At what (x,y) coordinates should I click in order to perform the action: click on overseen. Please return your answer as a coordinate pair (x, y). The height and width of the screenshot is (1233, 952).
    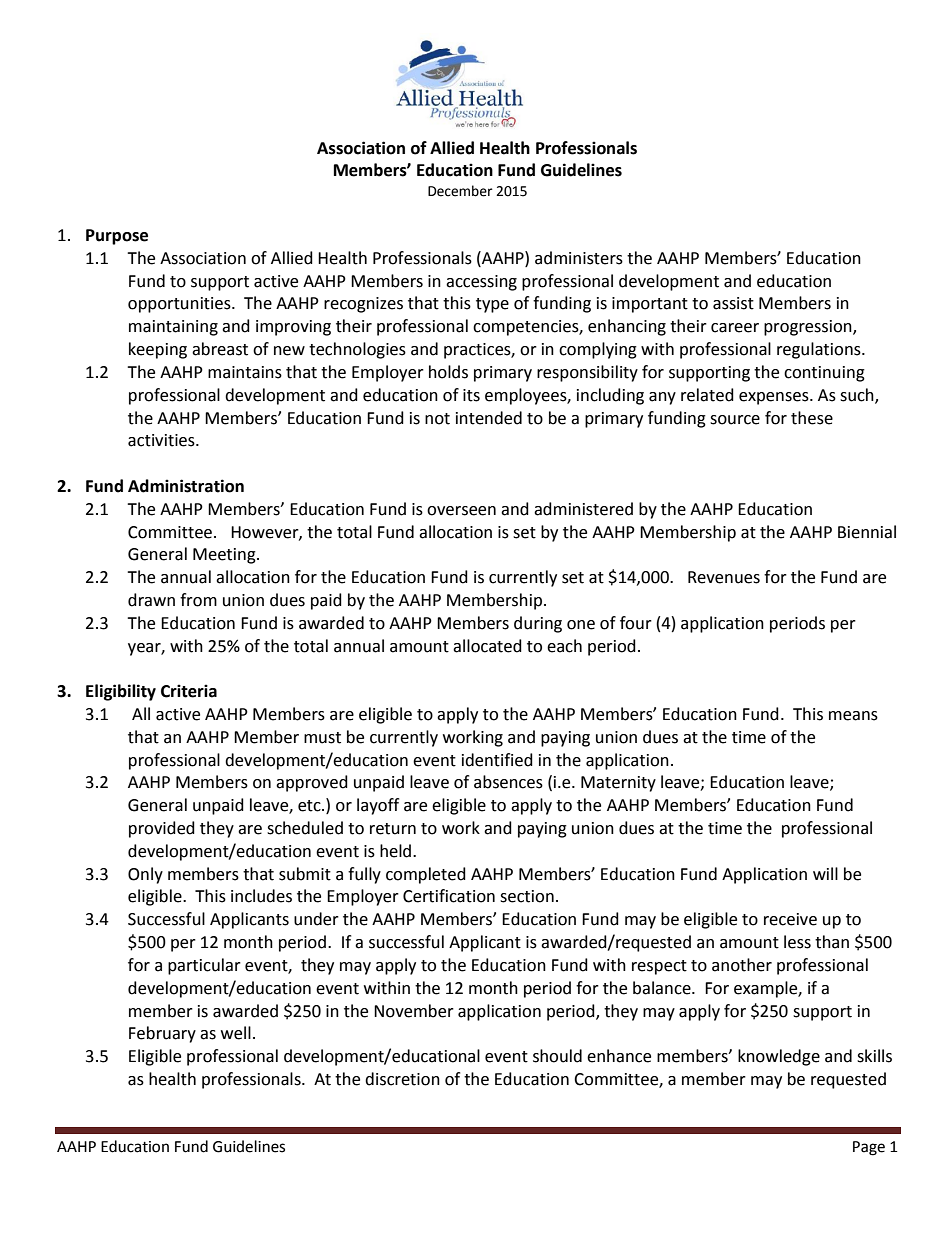
    Looking at the image, I should click on (461, 511).
